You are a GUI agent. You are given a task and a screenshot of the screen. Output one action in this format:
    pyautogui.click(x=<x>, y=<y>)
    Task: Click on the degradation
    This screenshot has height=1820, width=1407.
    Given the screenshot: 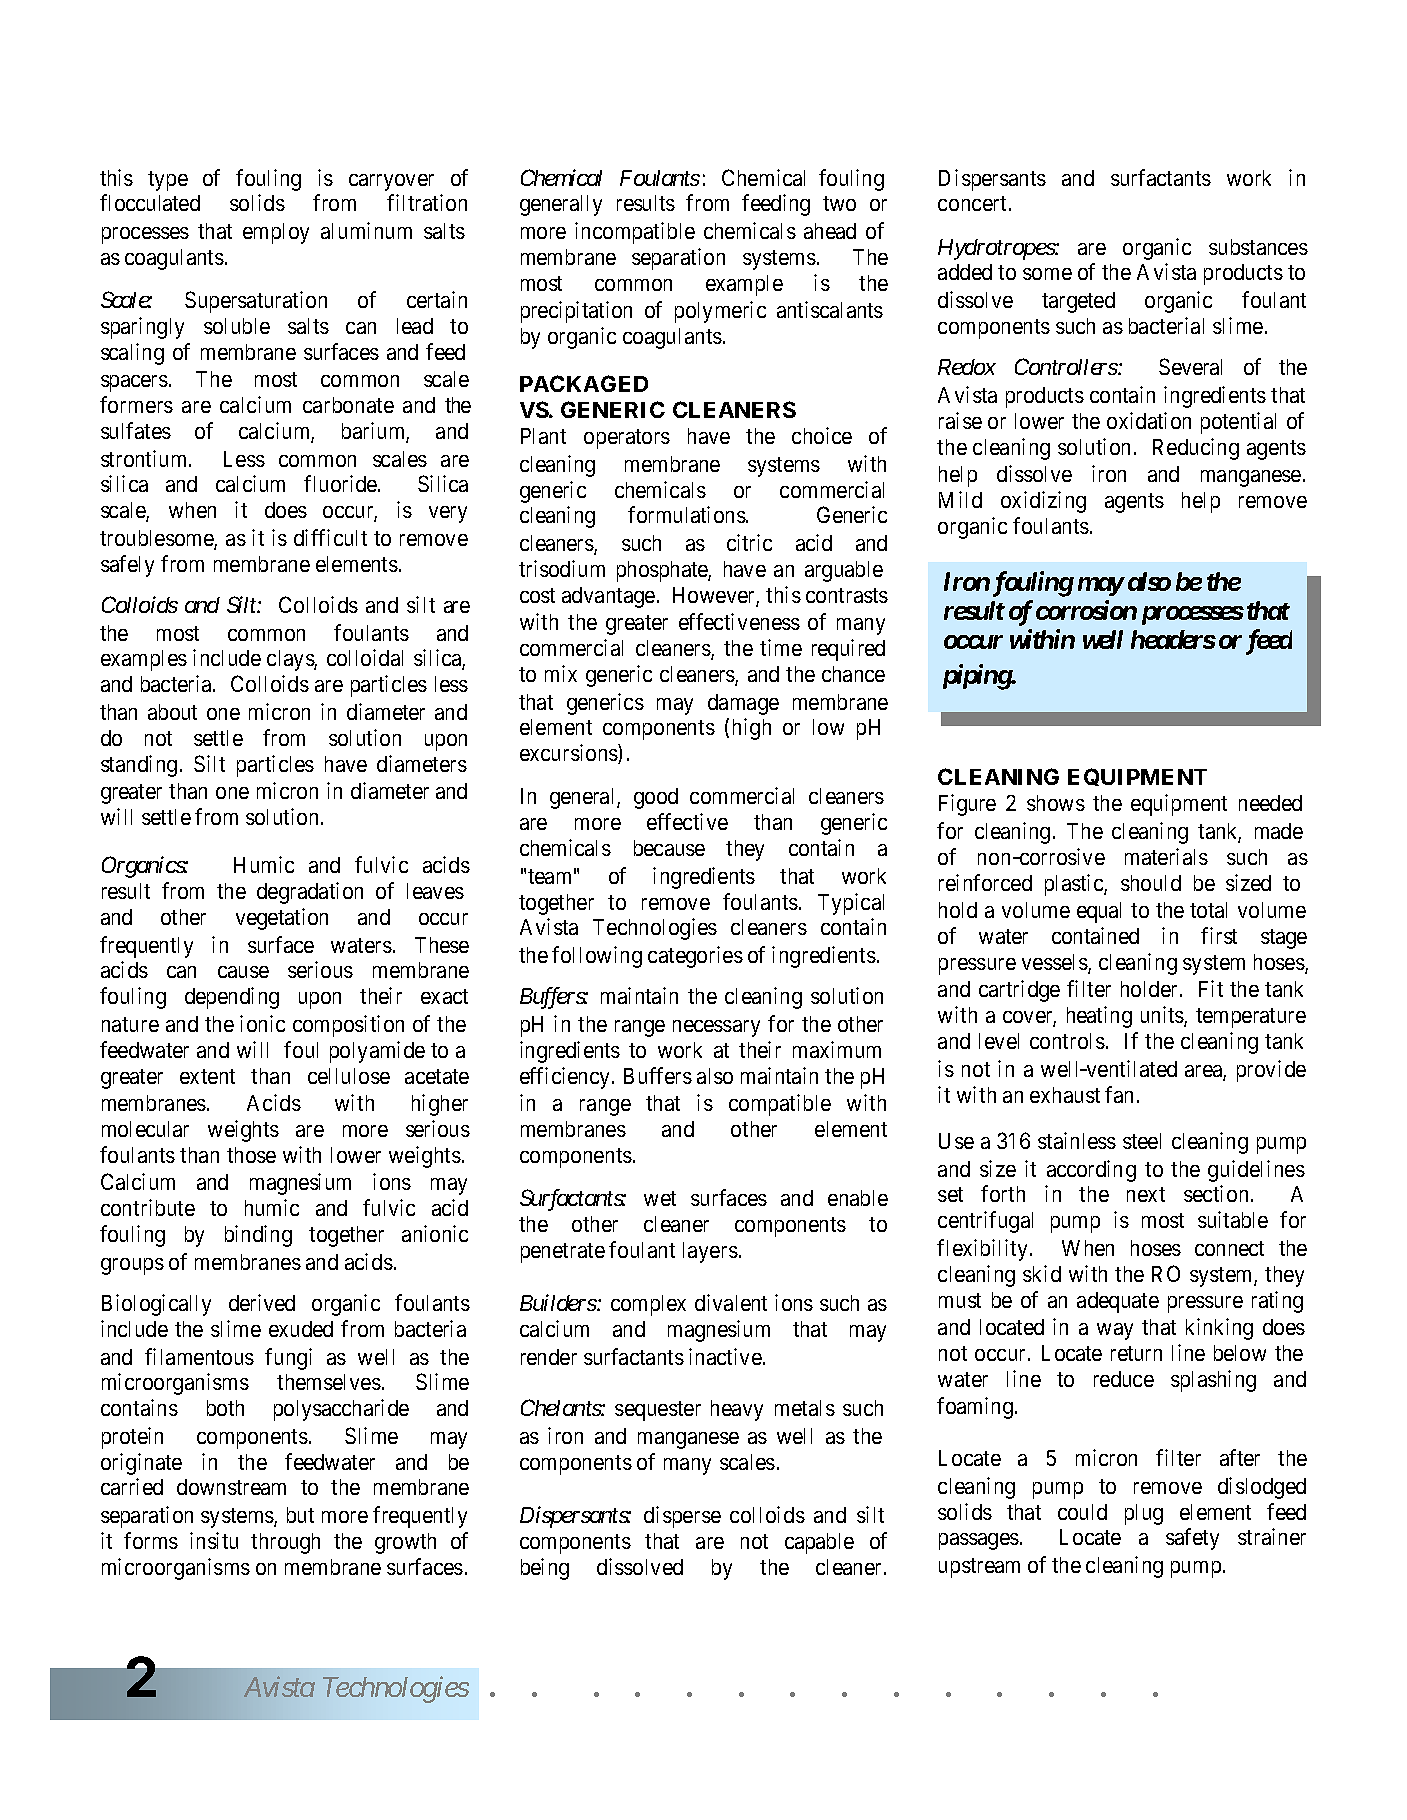 What is the action you would take?
    pyautogui.click(x=310, y=893)
